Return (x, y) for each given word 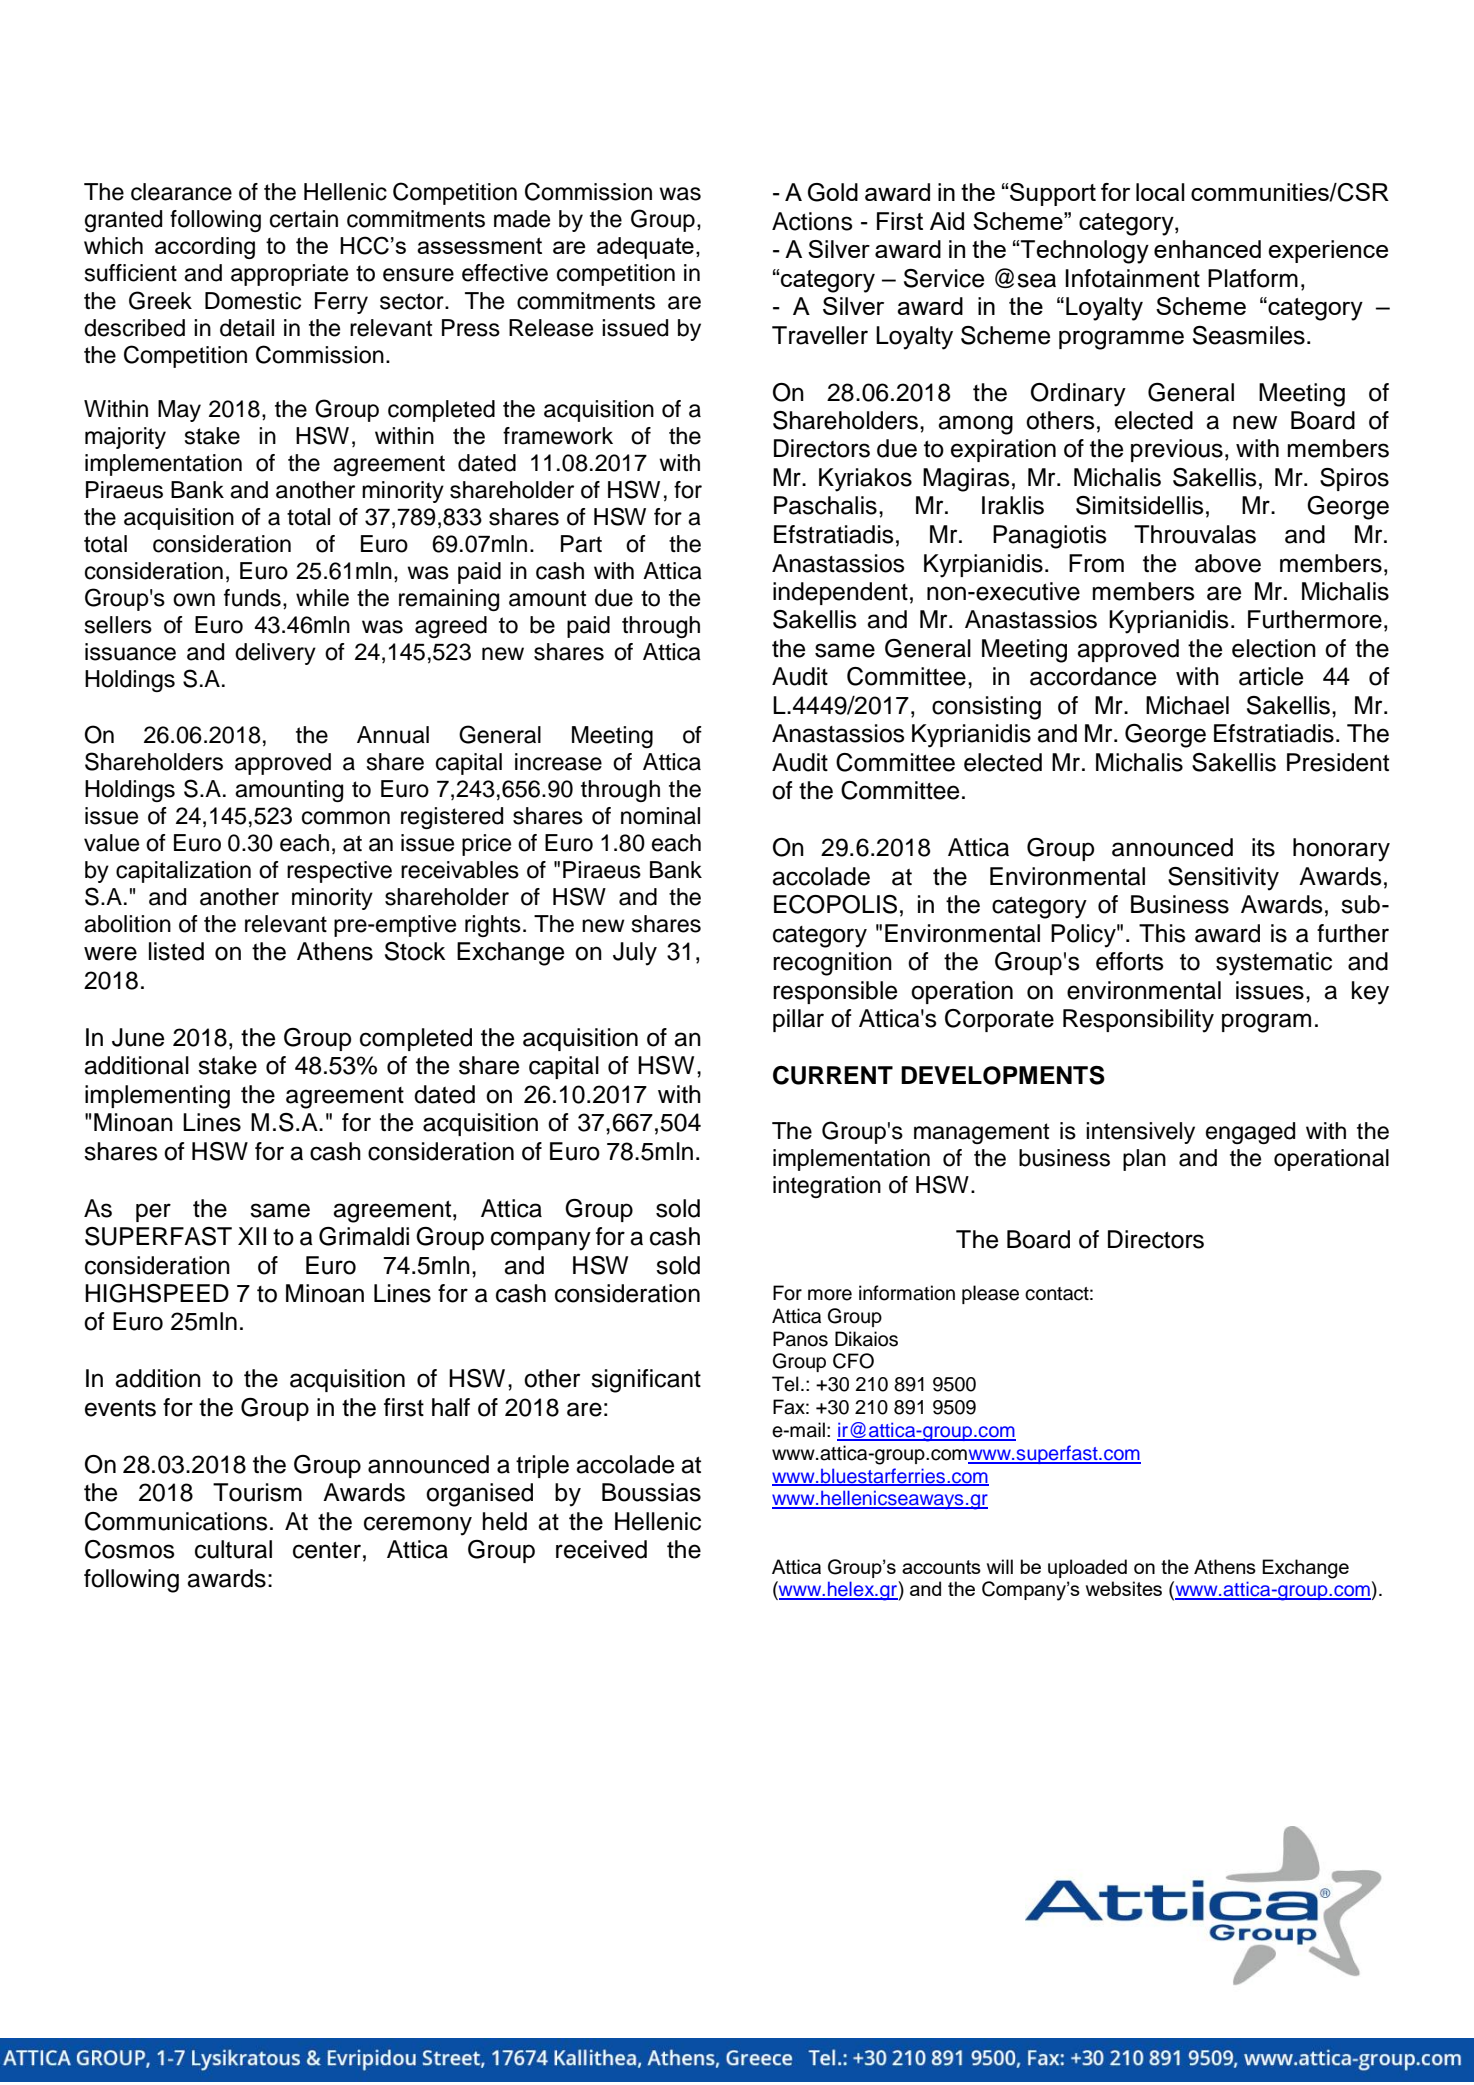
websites (1124, 1588)
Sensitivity (1223, 879)
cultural (233, 1549)
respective (339, 872)
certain (304, 219)
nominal (660, 816)
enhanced (1207, 249)
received (601, 1549)
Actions (812, 221)
